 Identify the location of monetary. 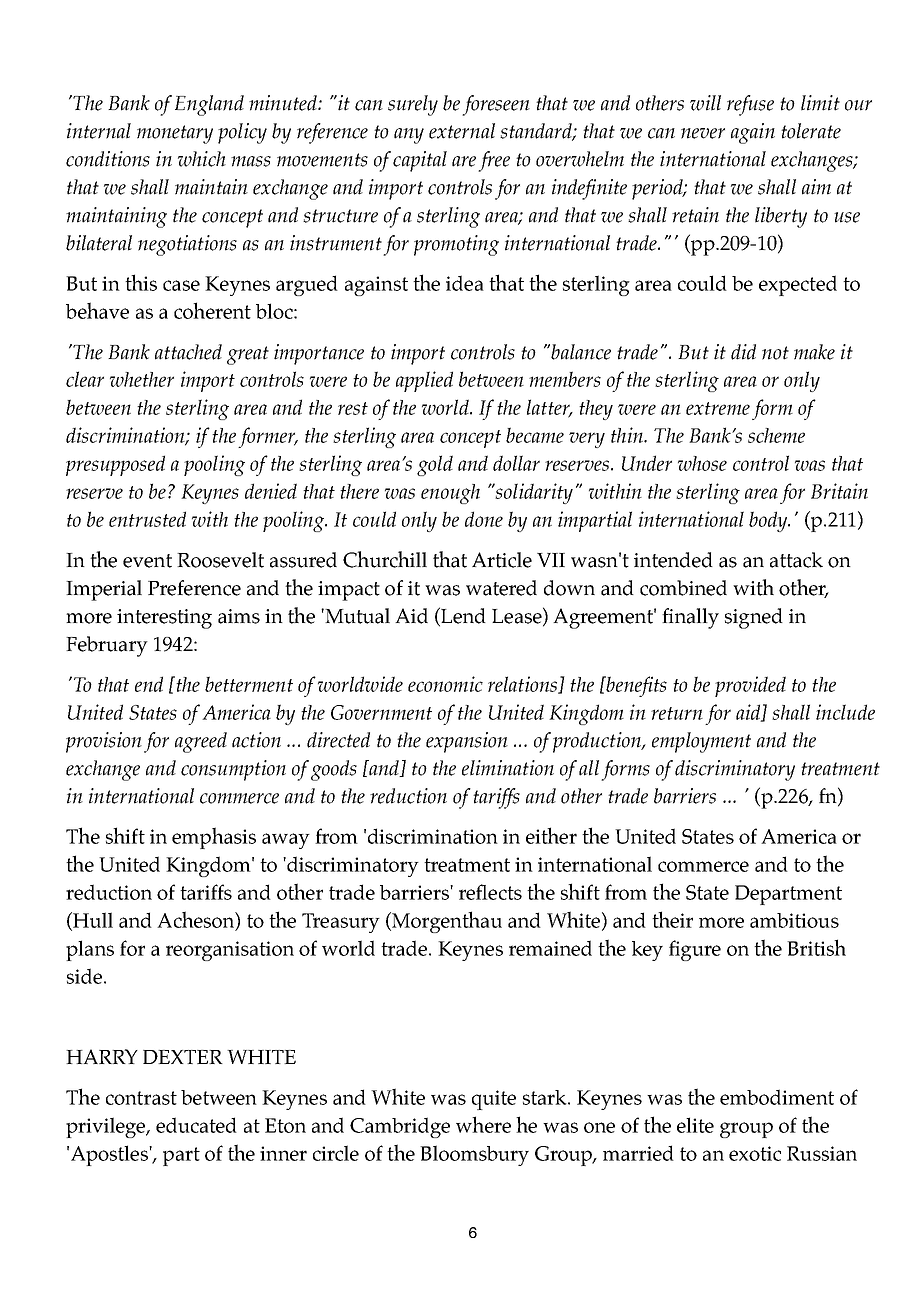
(175, 134).
